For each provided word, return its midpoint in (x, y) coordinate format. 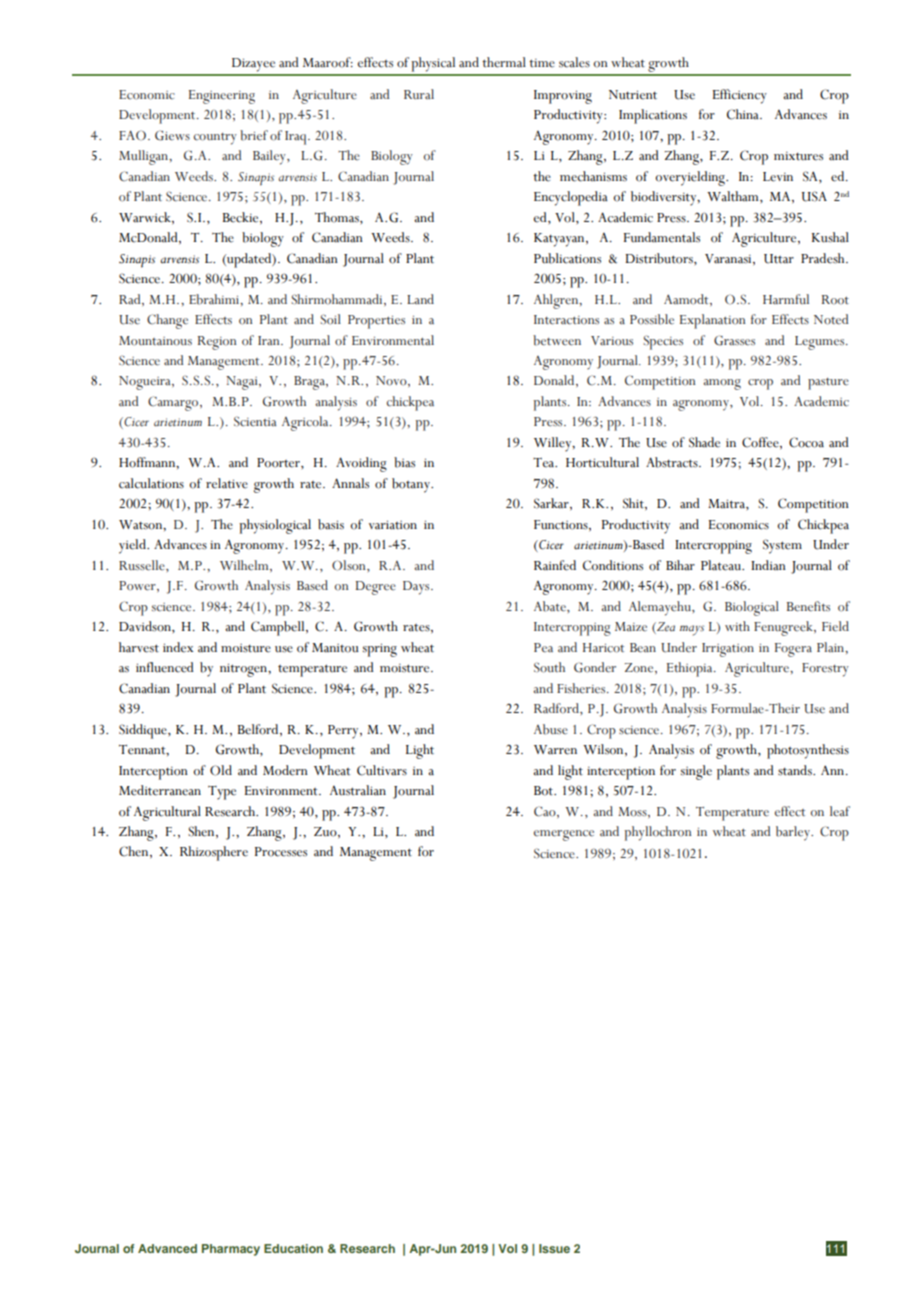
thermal (504, 62)
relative (227, 483)
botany (412, 485)
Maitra (727, 504)
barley (794, 833)
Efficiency (740, 96)
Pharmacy (231, 1250)
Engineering (222, 97)
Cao (546, 812)
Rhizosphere (214, 853)
